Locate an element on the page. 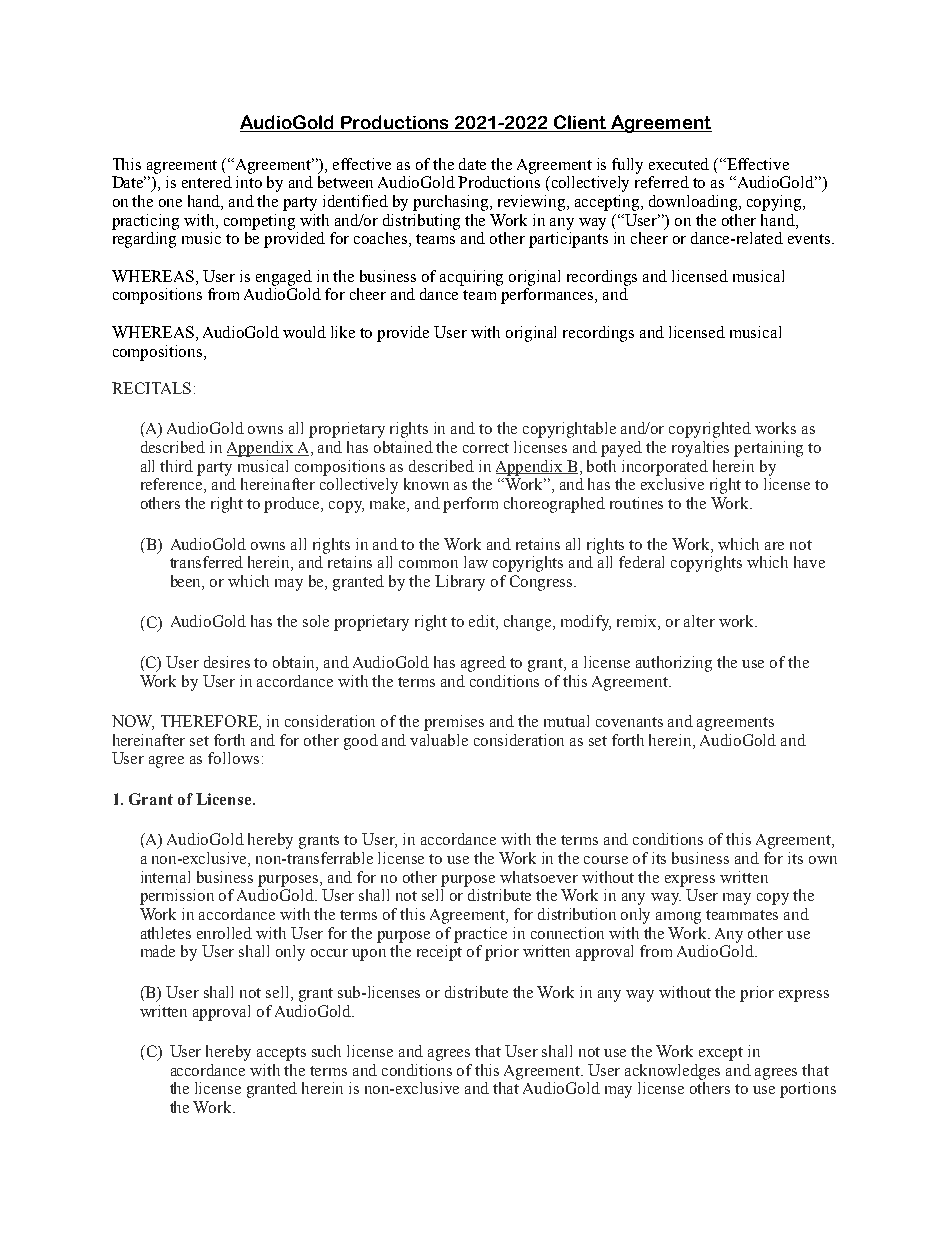  transferred is located at coordinates (206, 562).
